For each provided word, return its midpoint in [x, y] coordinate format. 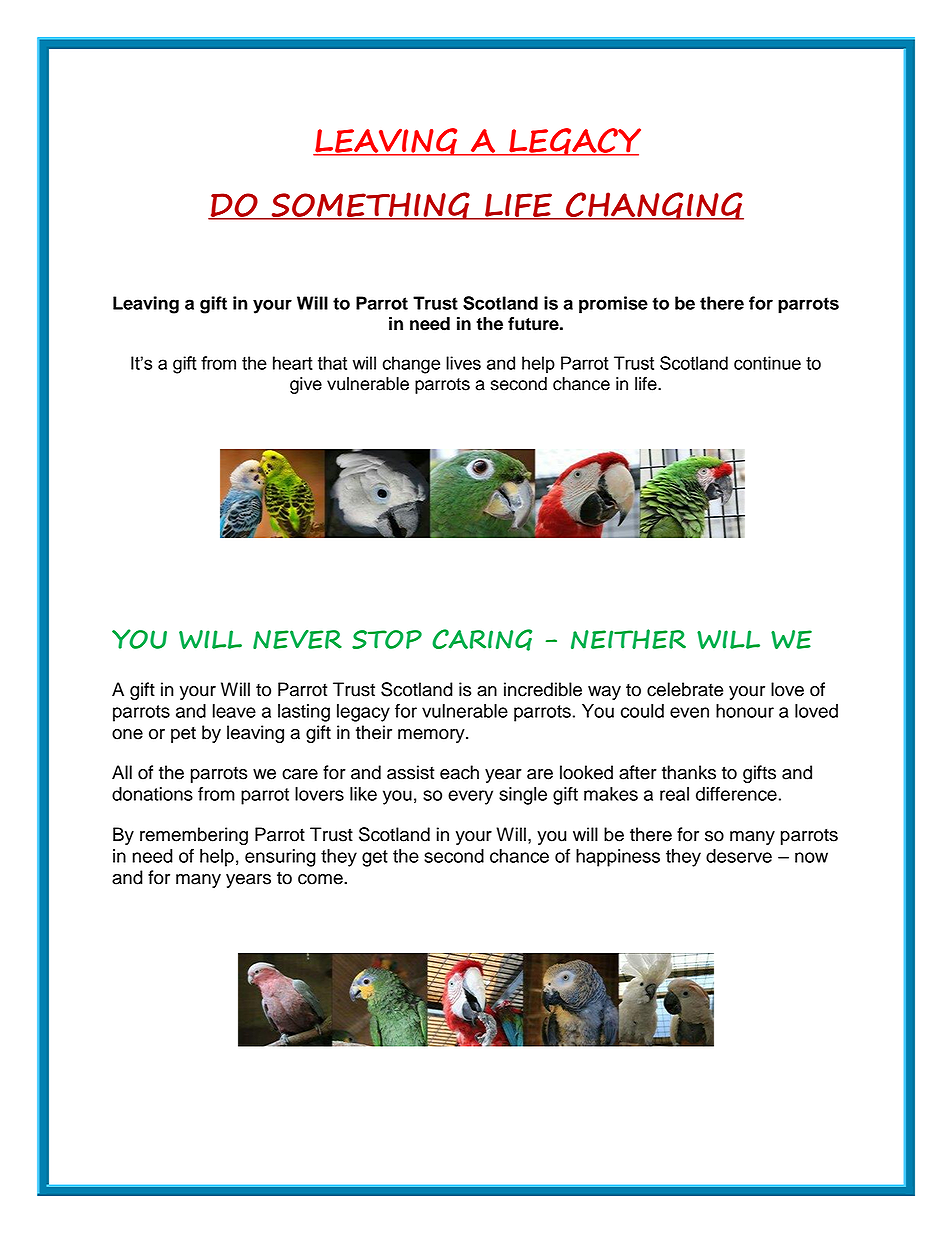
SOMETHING [370, 206]
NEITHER [628, 639]
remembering [194, 836]
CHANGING [654, 206]
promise [613, 305]
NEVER [297, 639]
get [375, 858]
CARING [482, 640]
